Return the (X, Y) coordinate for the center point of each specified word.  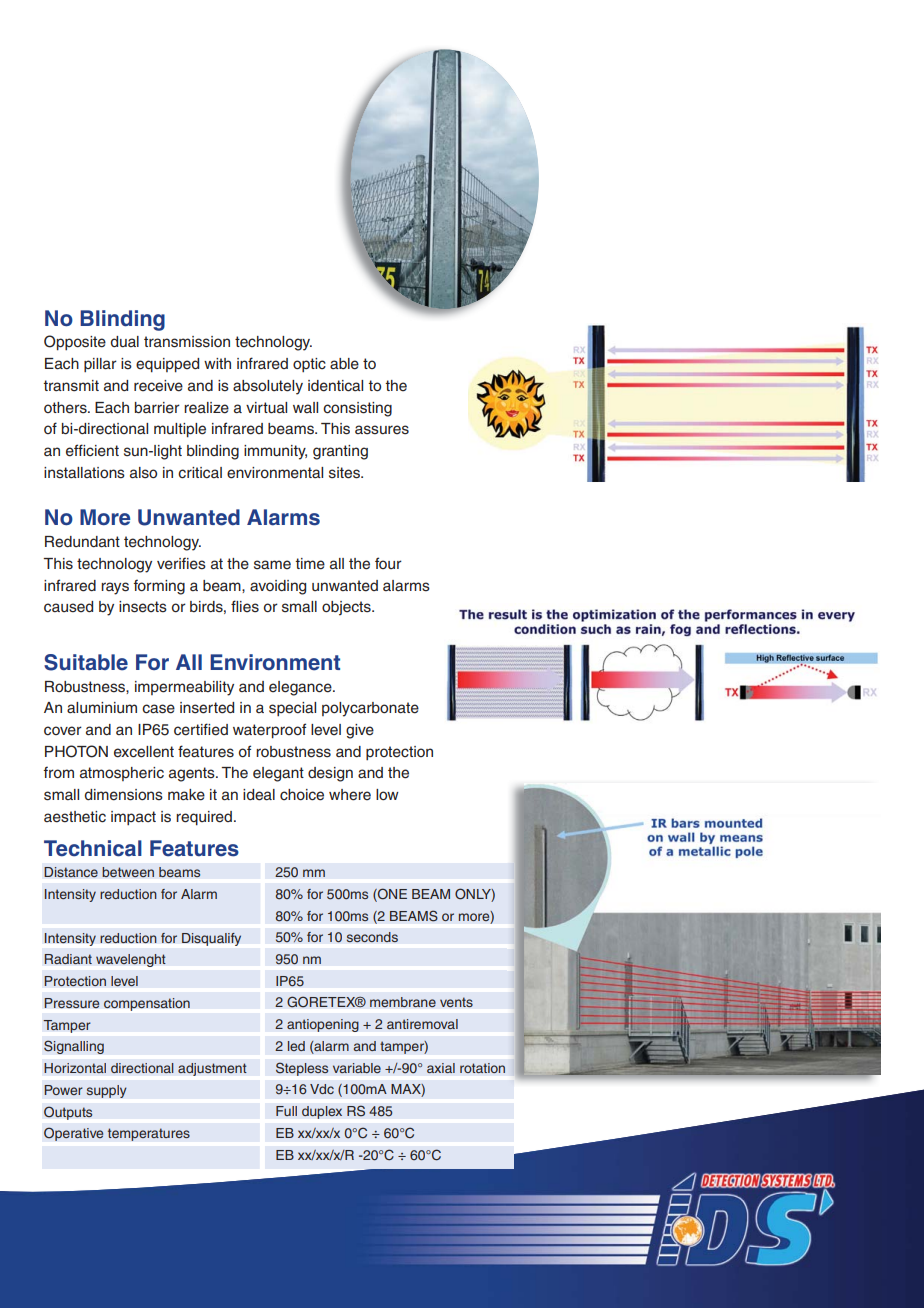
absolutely (268, 387)
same (272, 565)
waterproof (269, 731)
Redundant (82, 542)
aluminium (102, 707)
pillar (100, 365)
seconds (372, 937)
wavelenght (131, 960)
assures (382, 430)
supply (106, 1091)
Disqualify (211, 939)
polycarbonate (370, 709)
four (388, 563)
